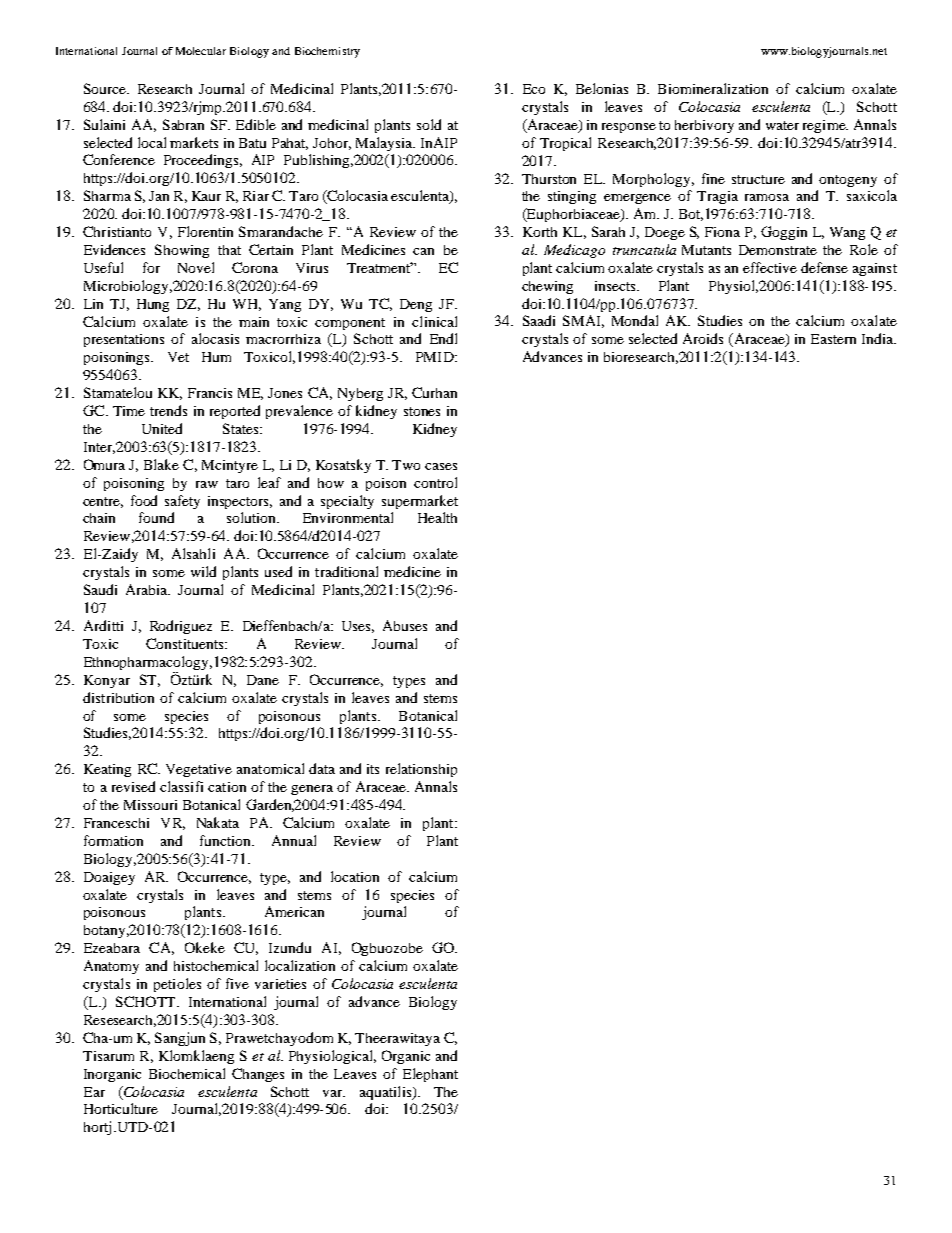 This screenshot has height=1233, width=952. I want to click on Biochemical, so click(187, 1073).
